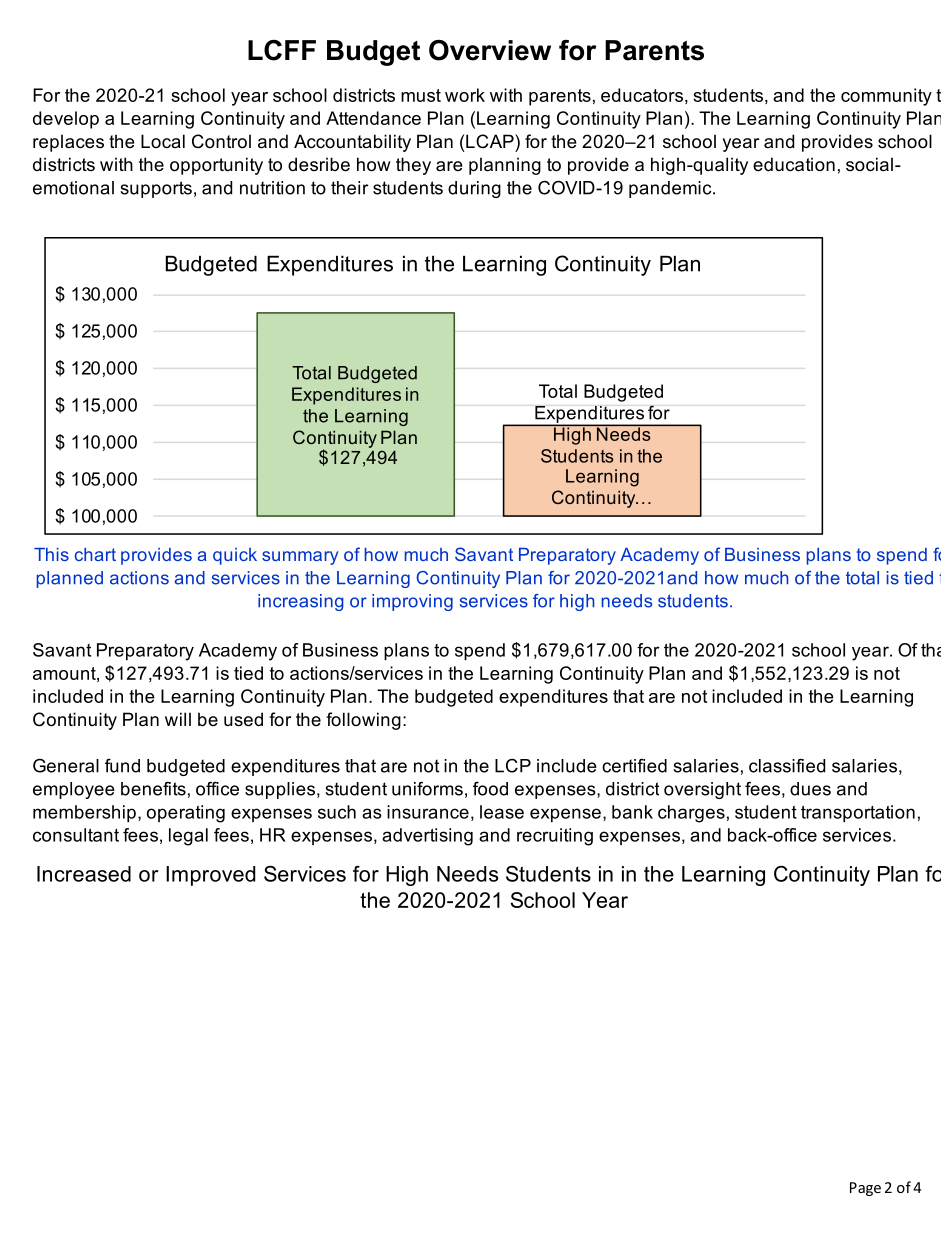 Image resolution: width=952 pixels, height=1233 pixels. Describe the element at coordinates (794, 164) in the screenshot. I see `education` at that location.
